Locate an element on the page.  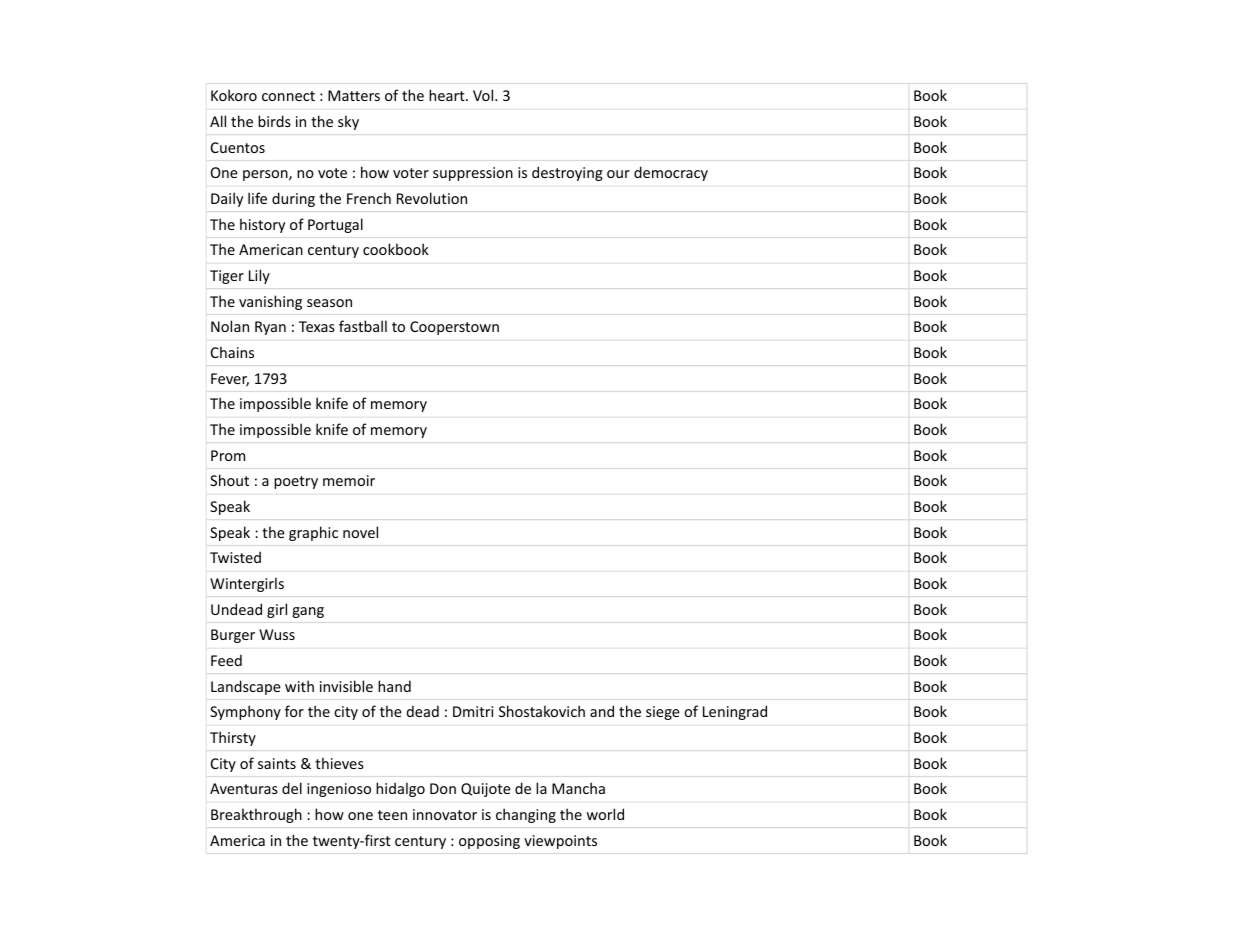
poetry is located at coordinates (296, 482).
